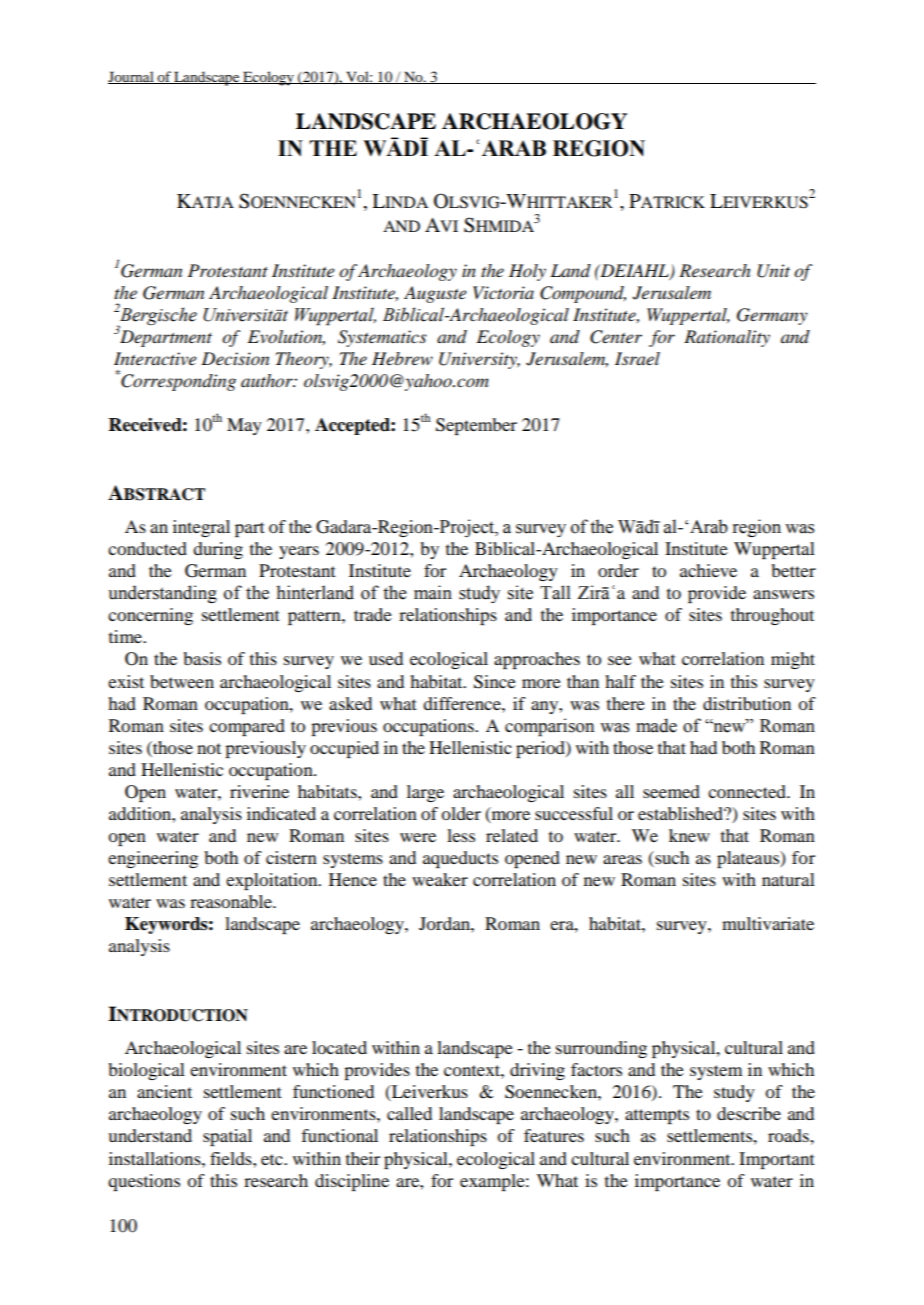  I want to click on describe, so click(749, 1113).
